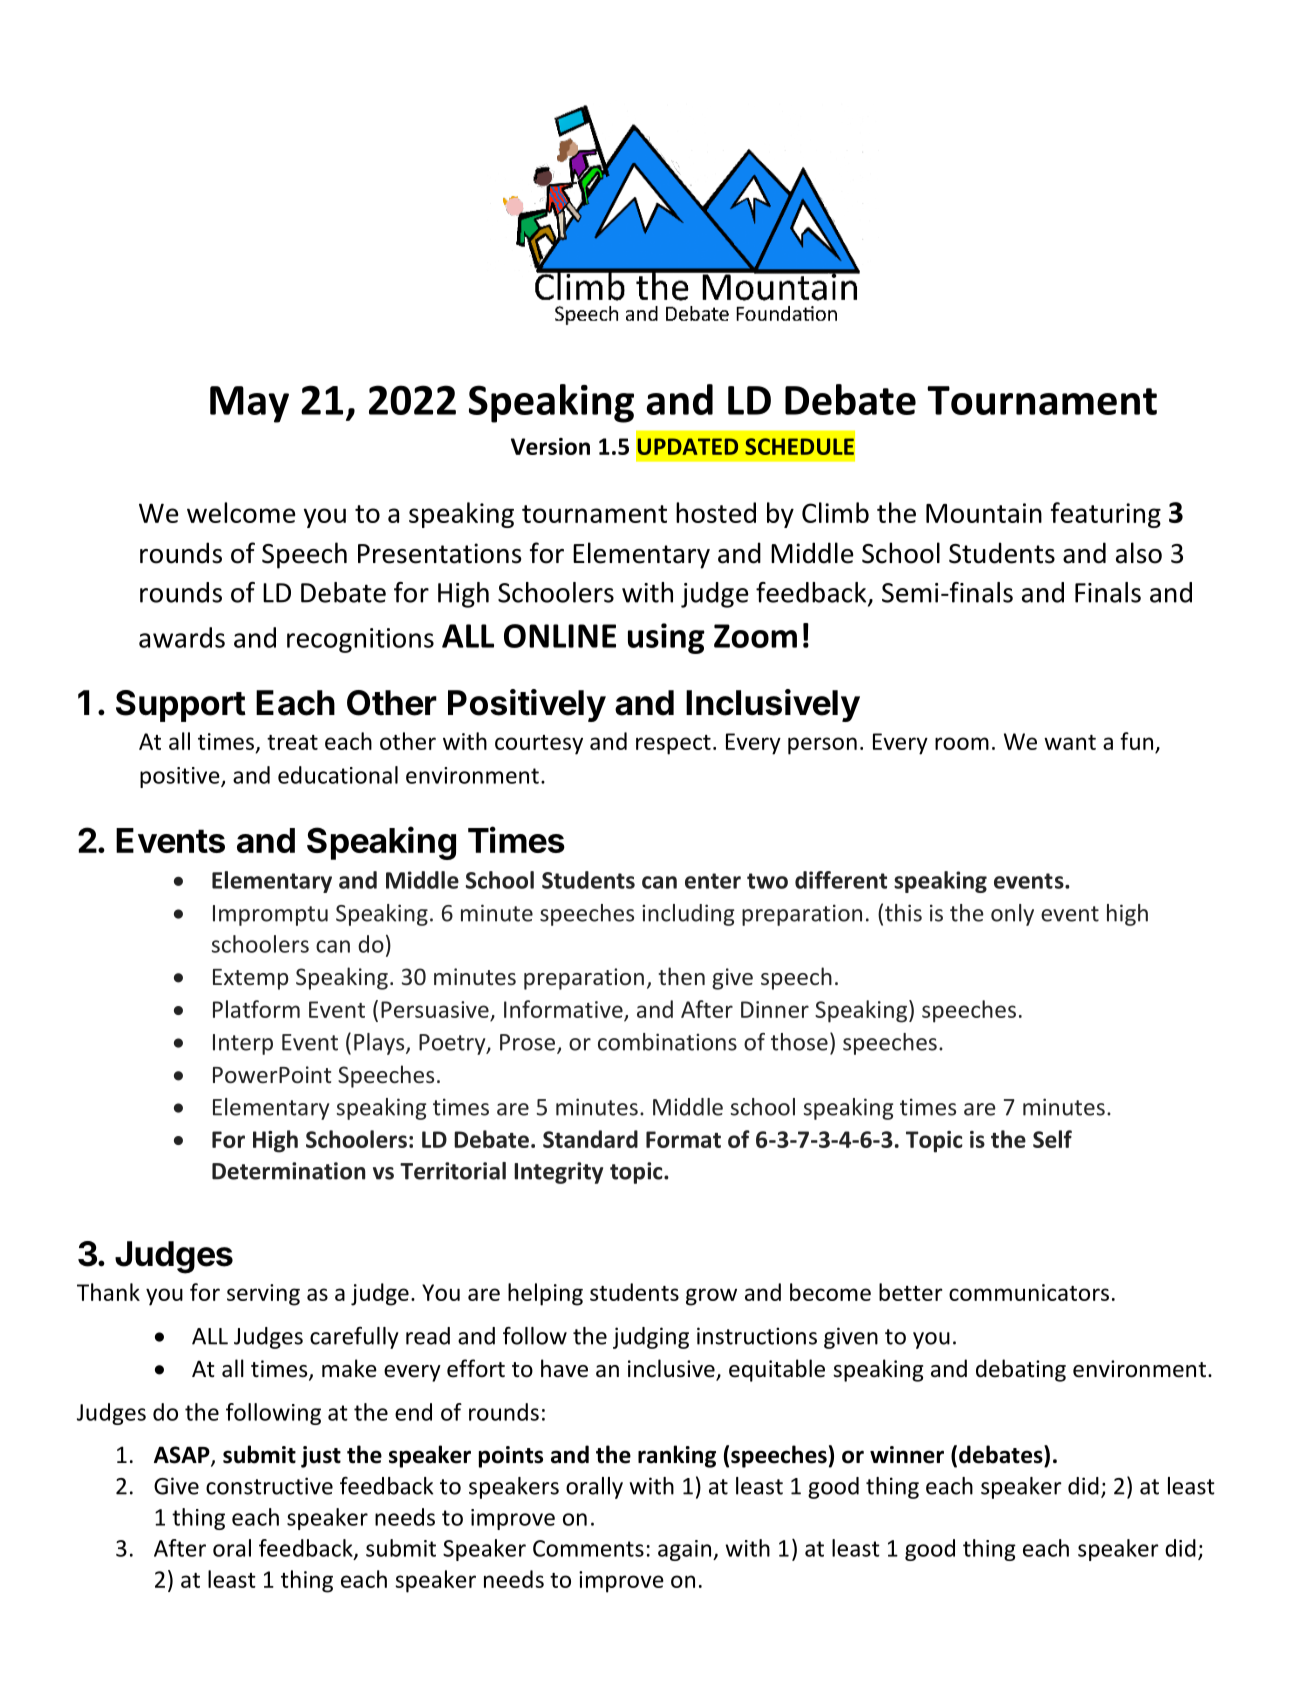 The height and width of the screenshot is (1687, 1304). What do you see at coordinates (550, 446) in the screenshot?
I see `Version` at bounding box center [550, 446].
